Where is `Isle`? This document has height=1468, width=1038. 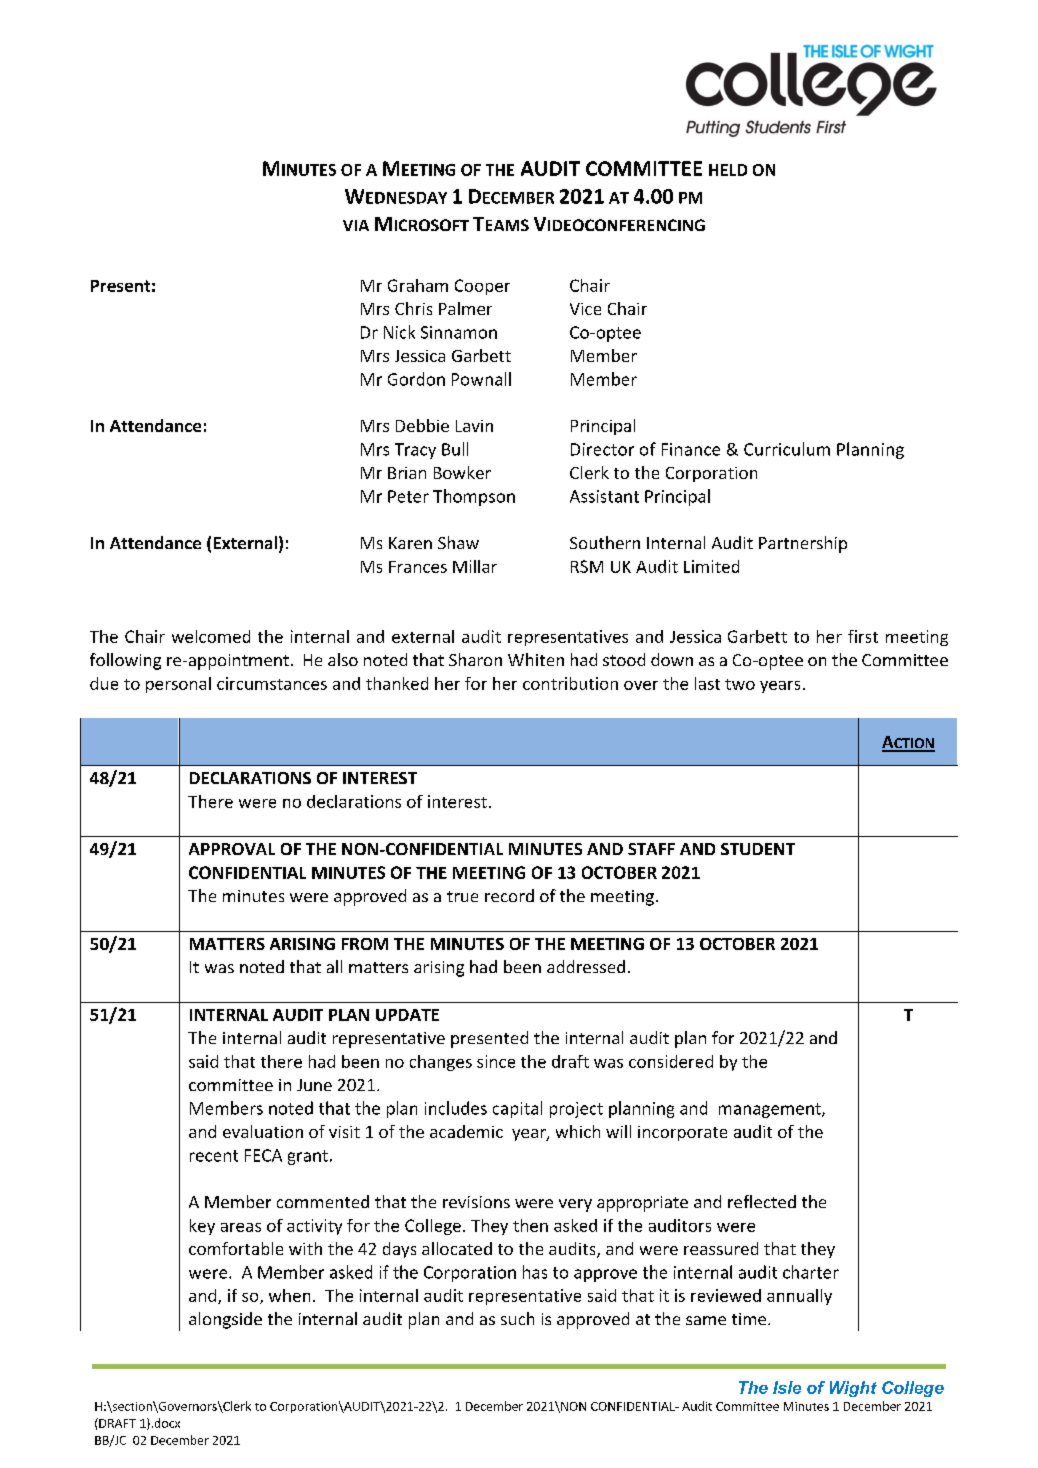 Isle is located at coordinates (787, 1387).
